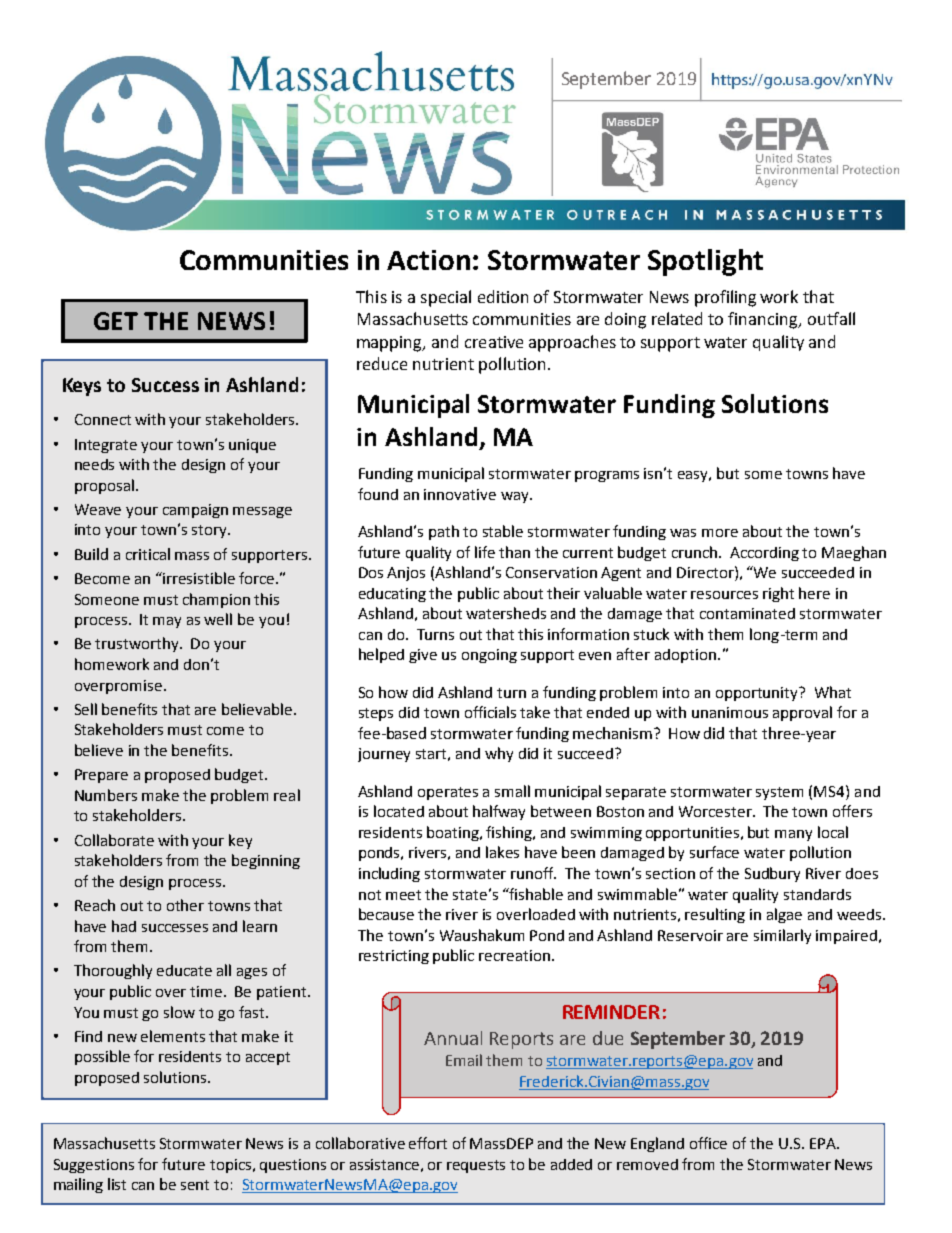 The image size is (952, 1233). I want to click on profiling, so click(725, 298).
